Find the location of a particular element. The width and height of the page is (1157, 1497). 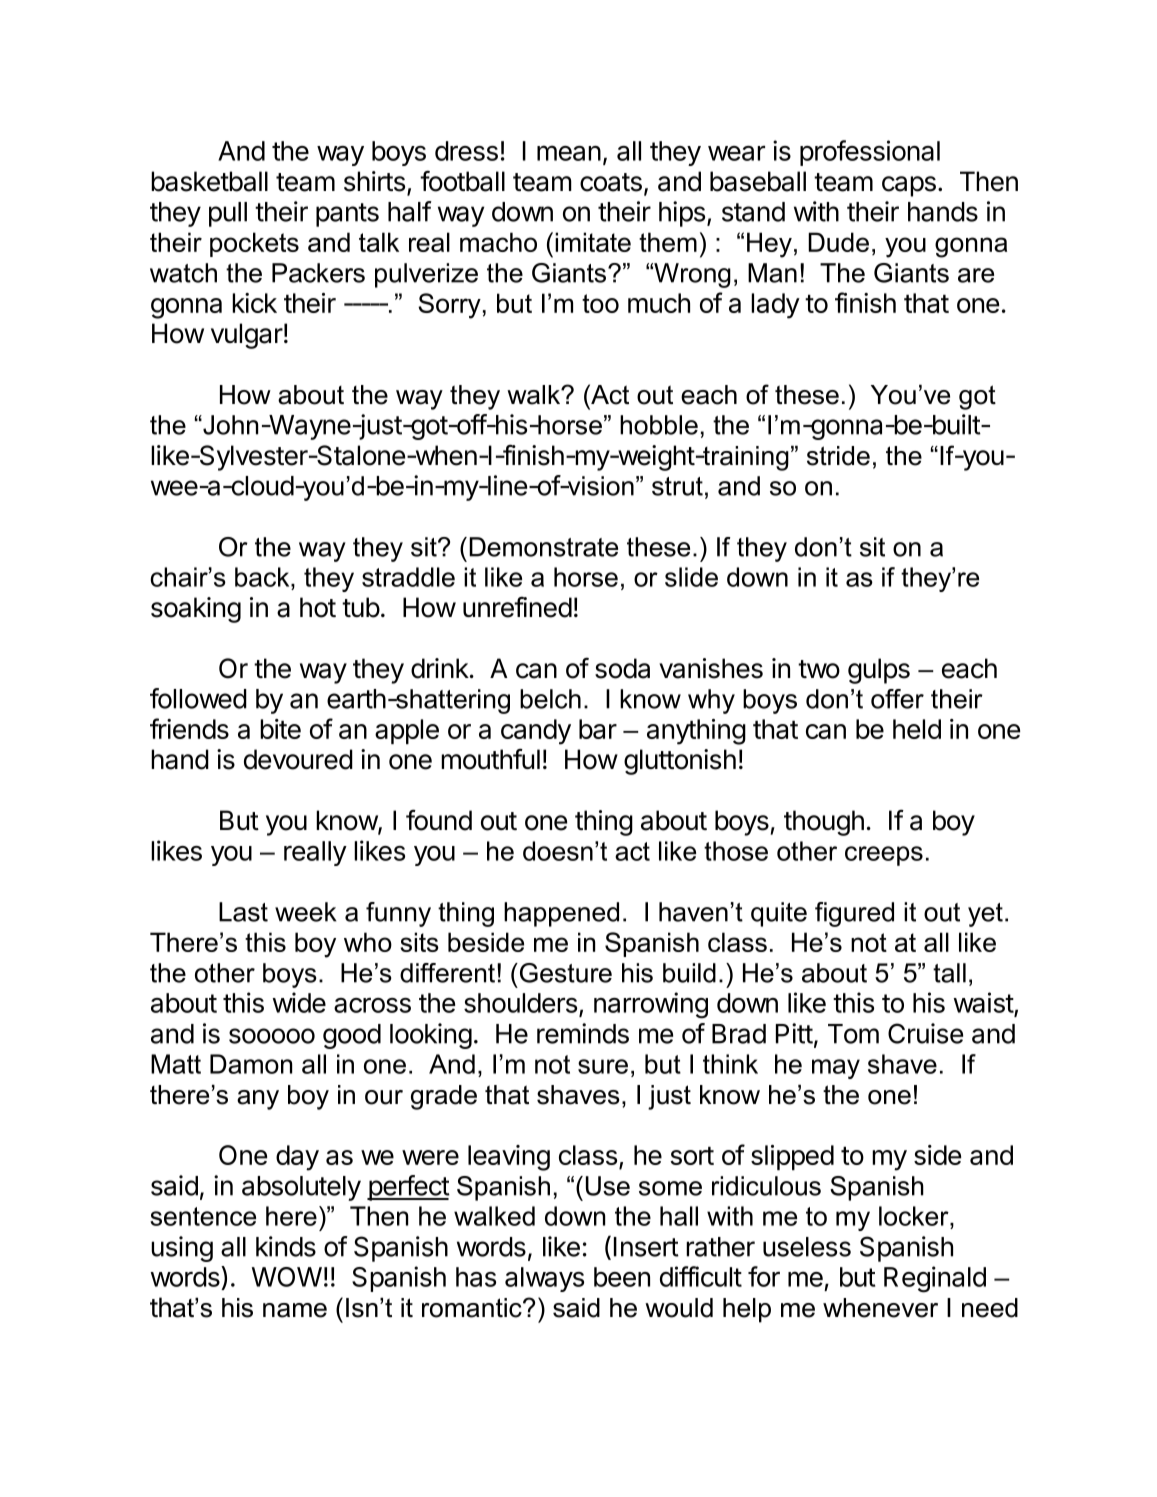

held is located at coordinates (917, 729).
